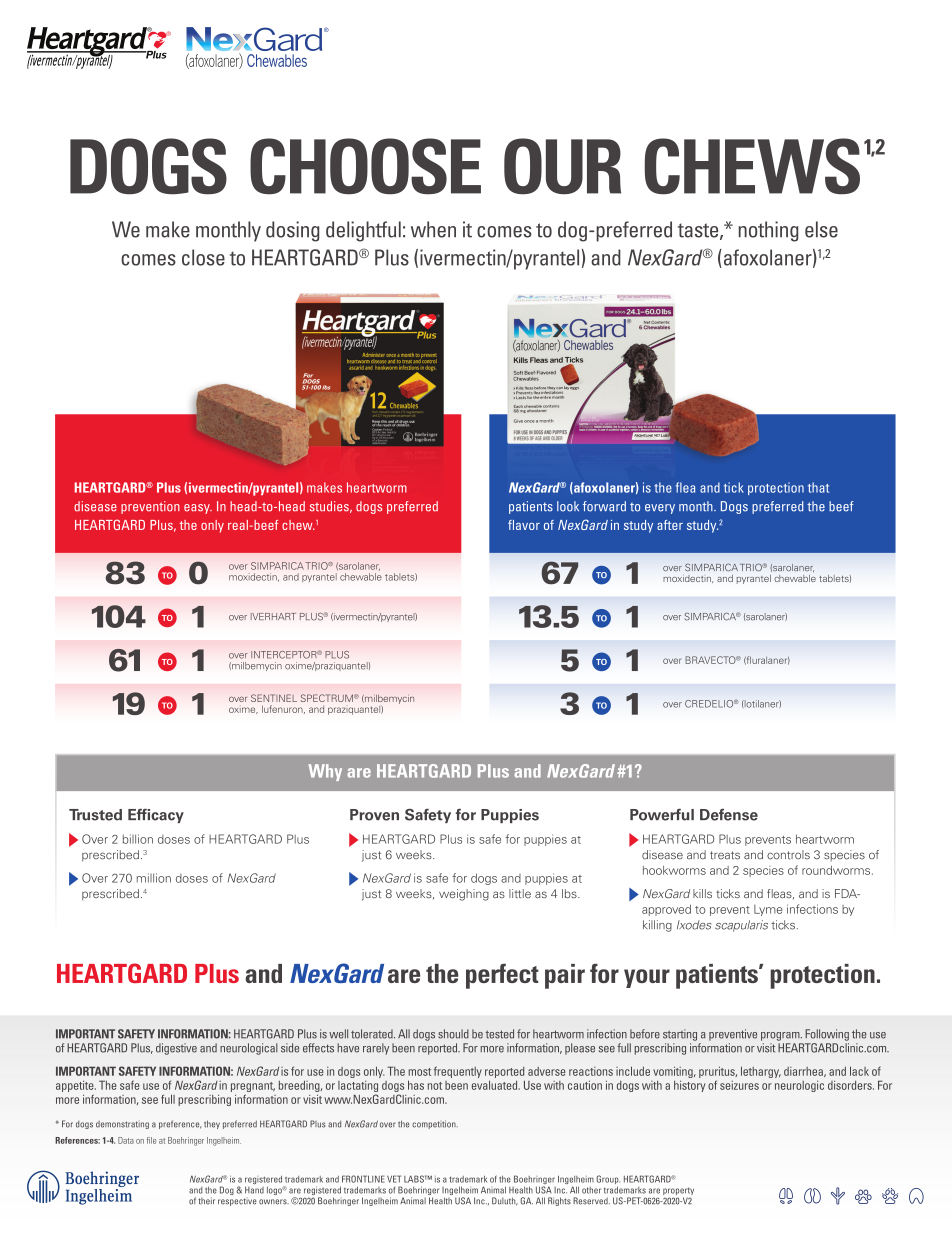 Image resolution: width=952 pixels, height=1234 pixels. I want to click on million, so click(154, 878).
